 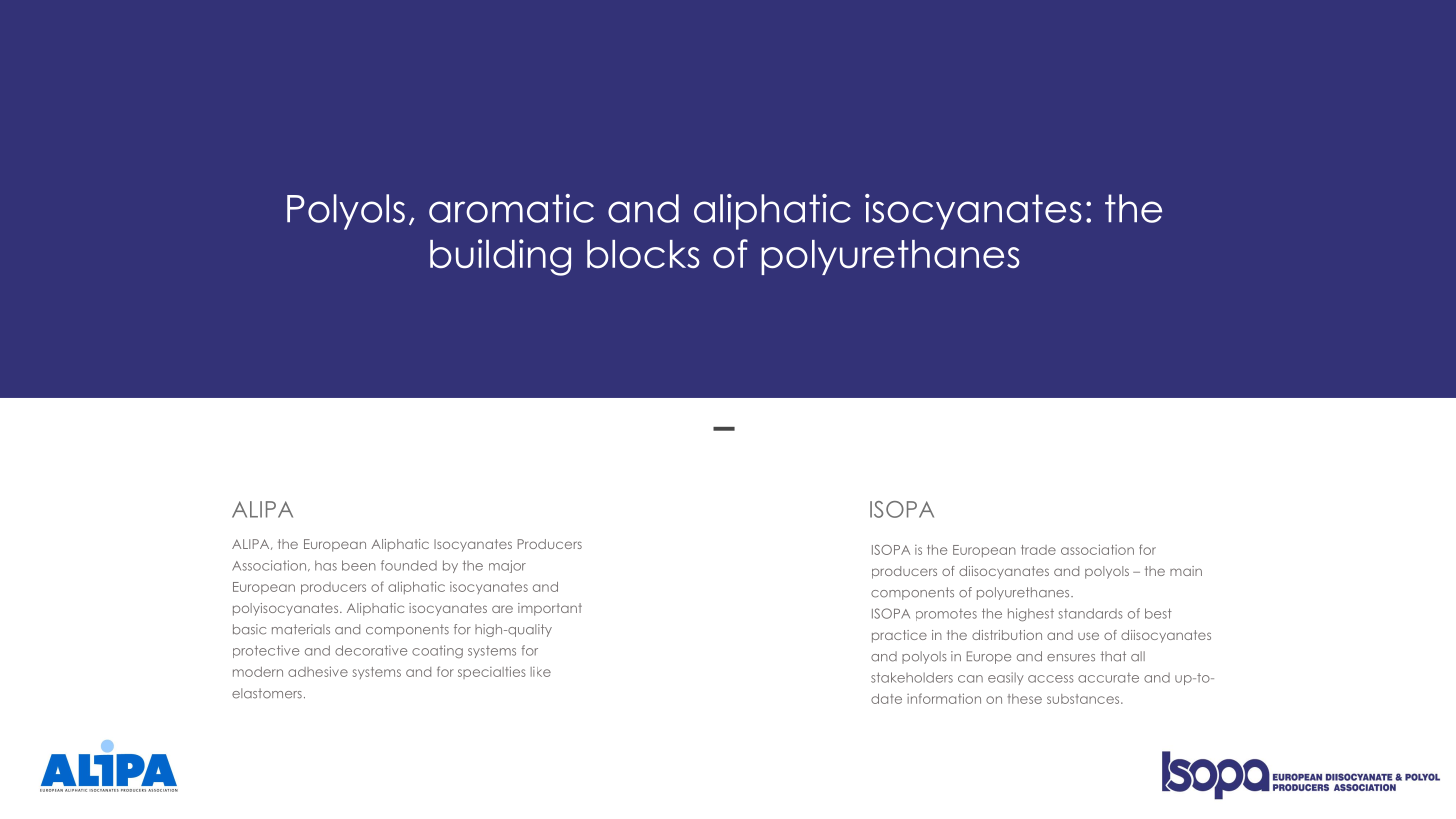 What do you see at coordinates (1038, 550) in the image?
I see `trade` at bounding box center [1038, 550].
